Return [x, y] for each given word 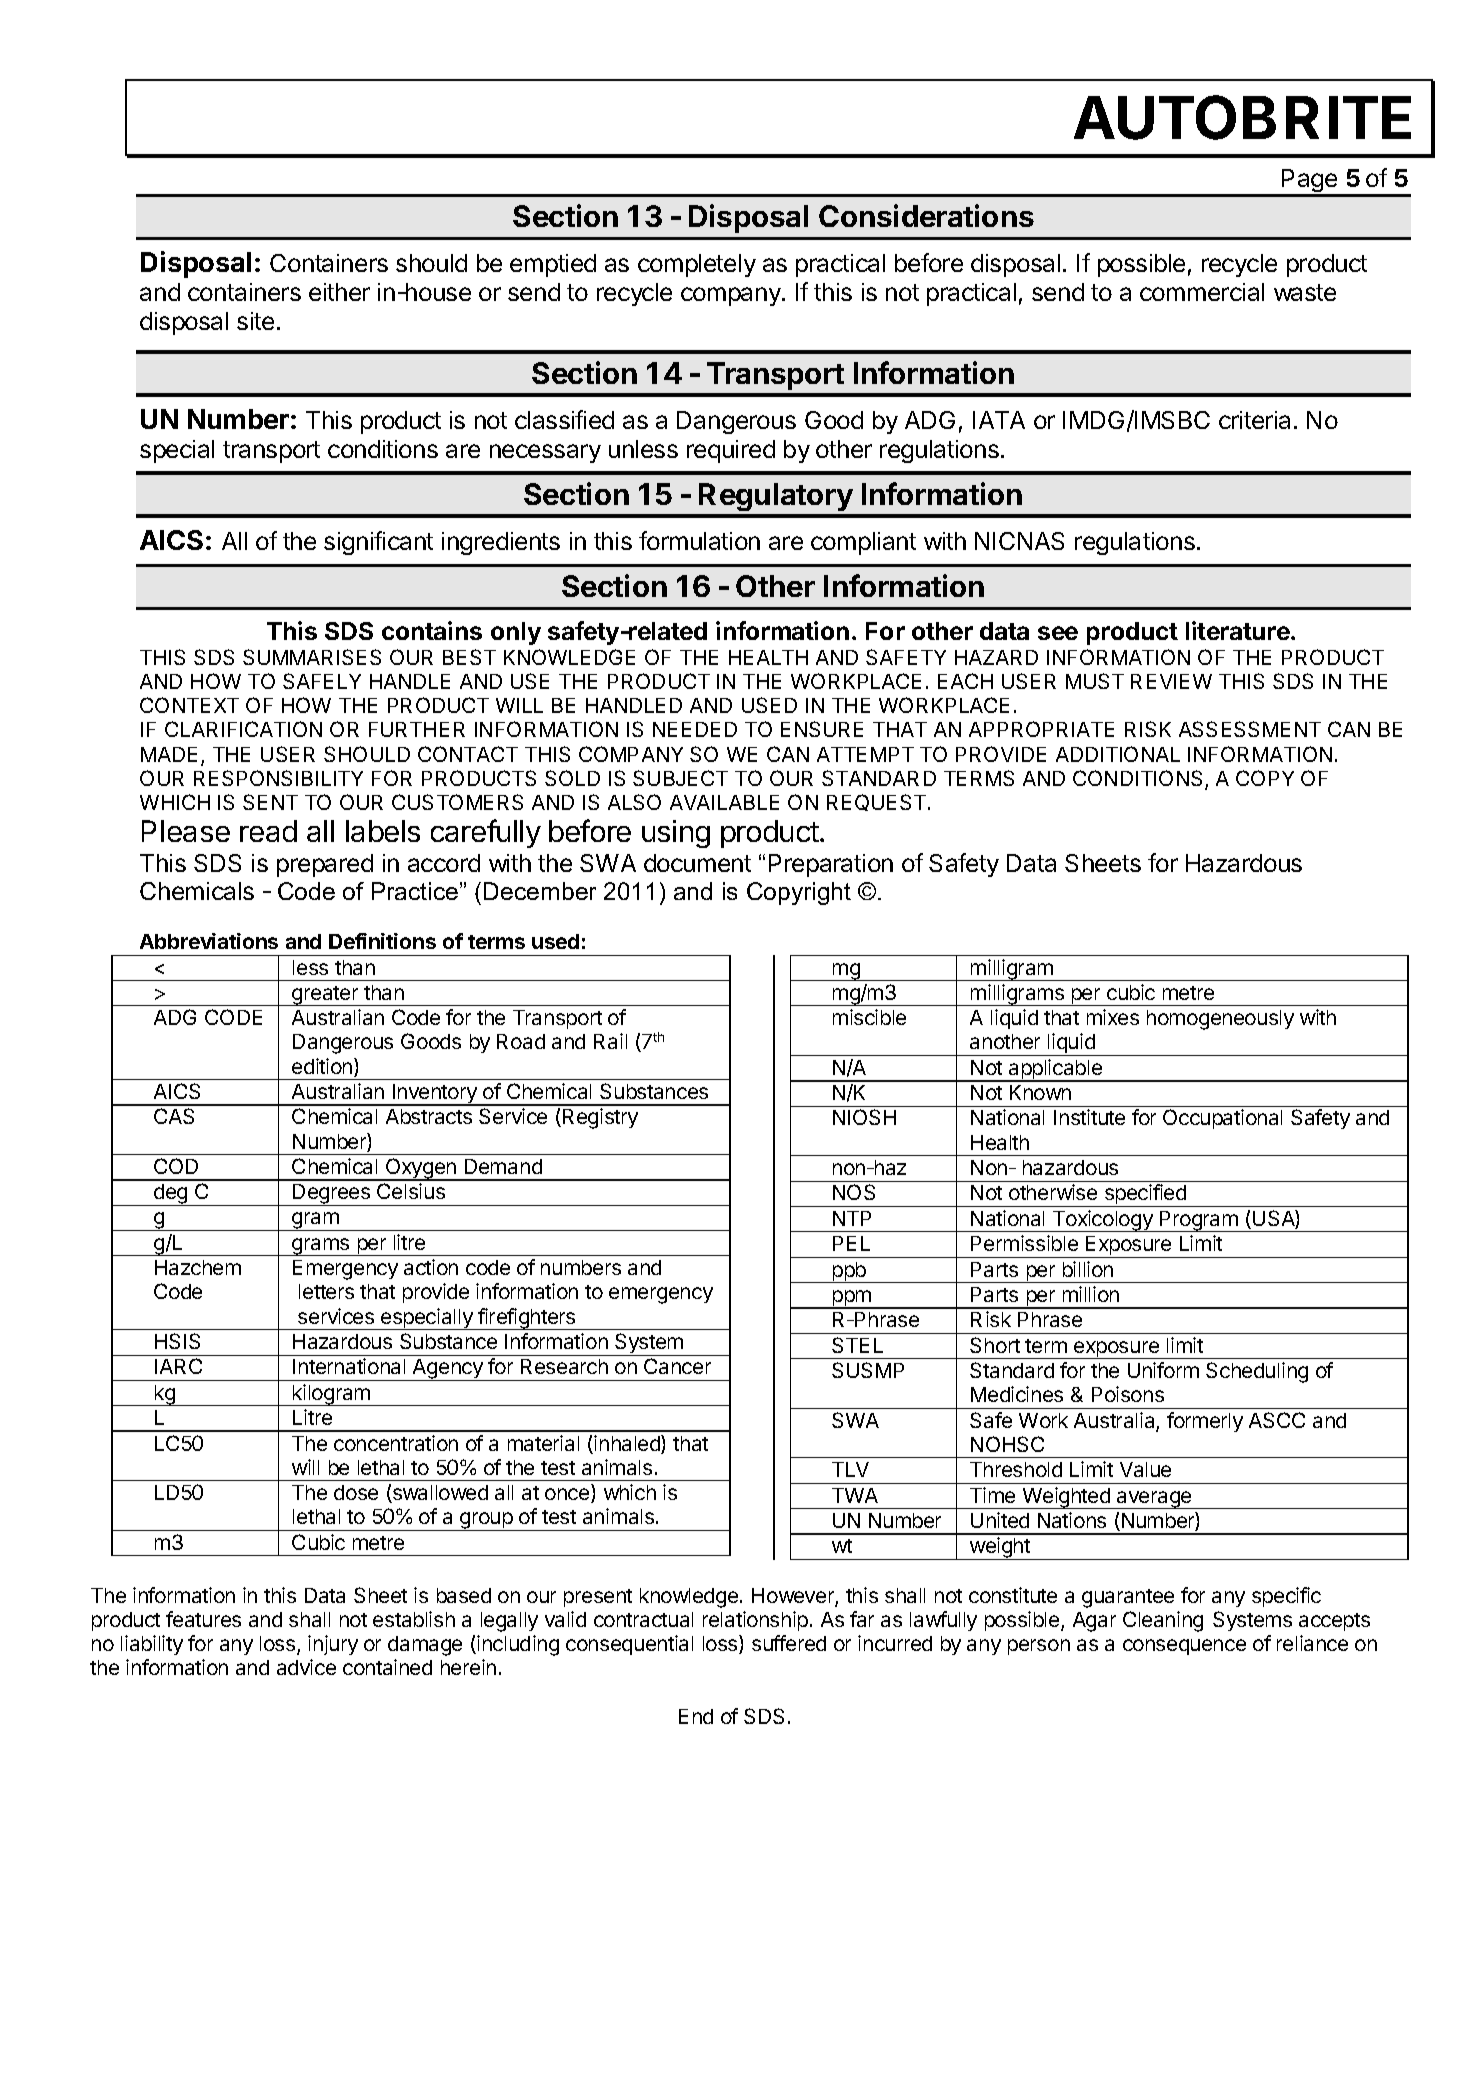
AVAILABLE [724, 802]
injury [333, 1645]
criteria [1254, 420]
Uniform [1163, 1370]
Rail [610, 1041]
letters [326, 1291]
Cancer [677, 1366]
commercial [1202, 292]
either [339, 292]
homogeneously [1220, 1020]
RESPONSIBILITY [278, 778]
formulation [699, 540]
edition [323, 1067]
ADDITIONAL [1118, 754]
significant [378, 543]
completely [697, 265]
